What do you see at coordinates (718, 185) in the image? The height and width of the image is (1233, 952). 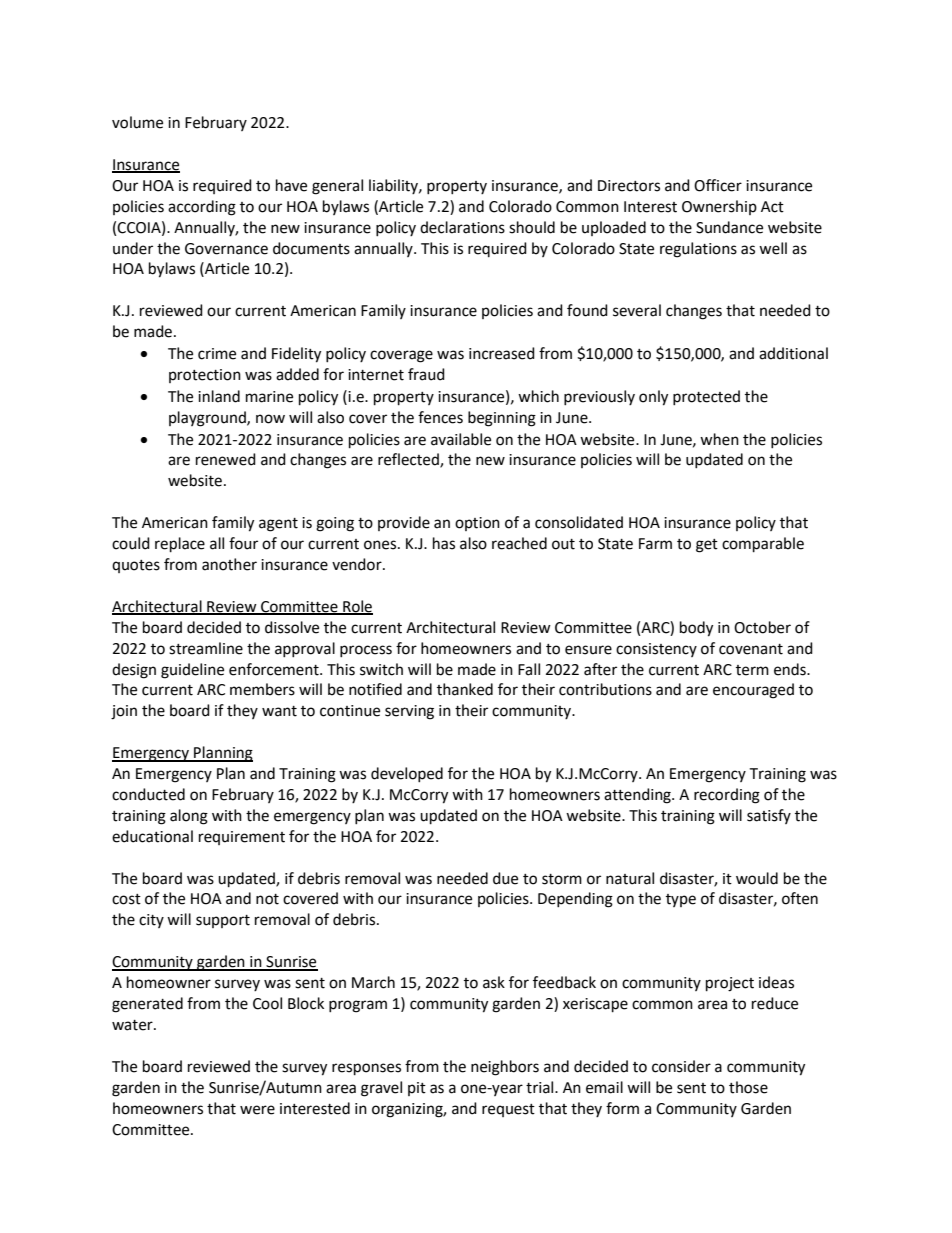 I see `Officer` at bounding box center [718, 185].
